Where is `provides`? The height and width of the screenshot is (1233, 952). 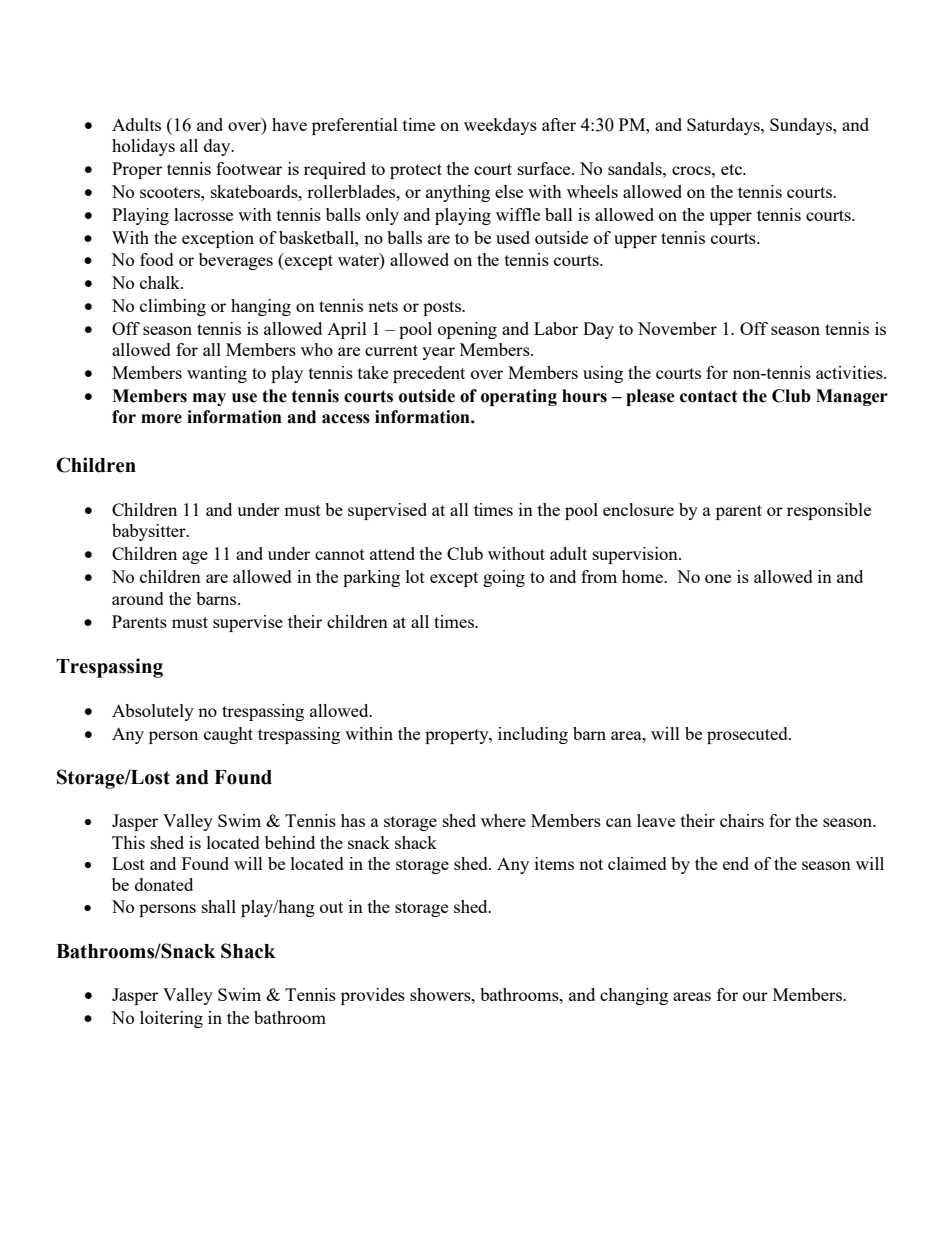 provides is located at coordinates (373, 996).
